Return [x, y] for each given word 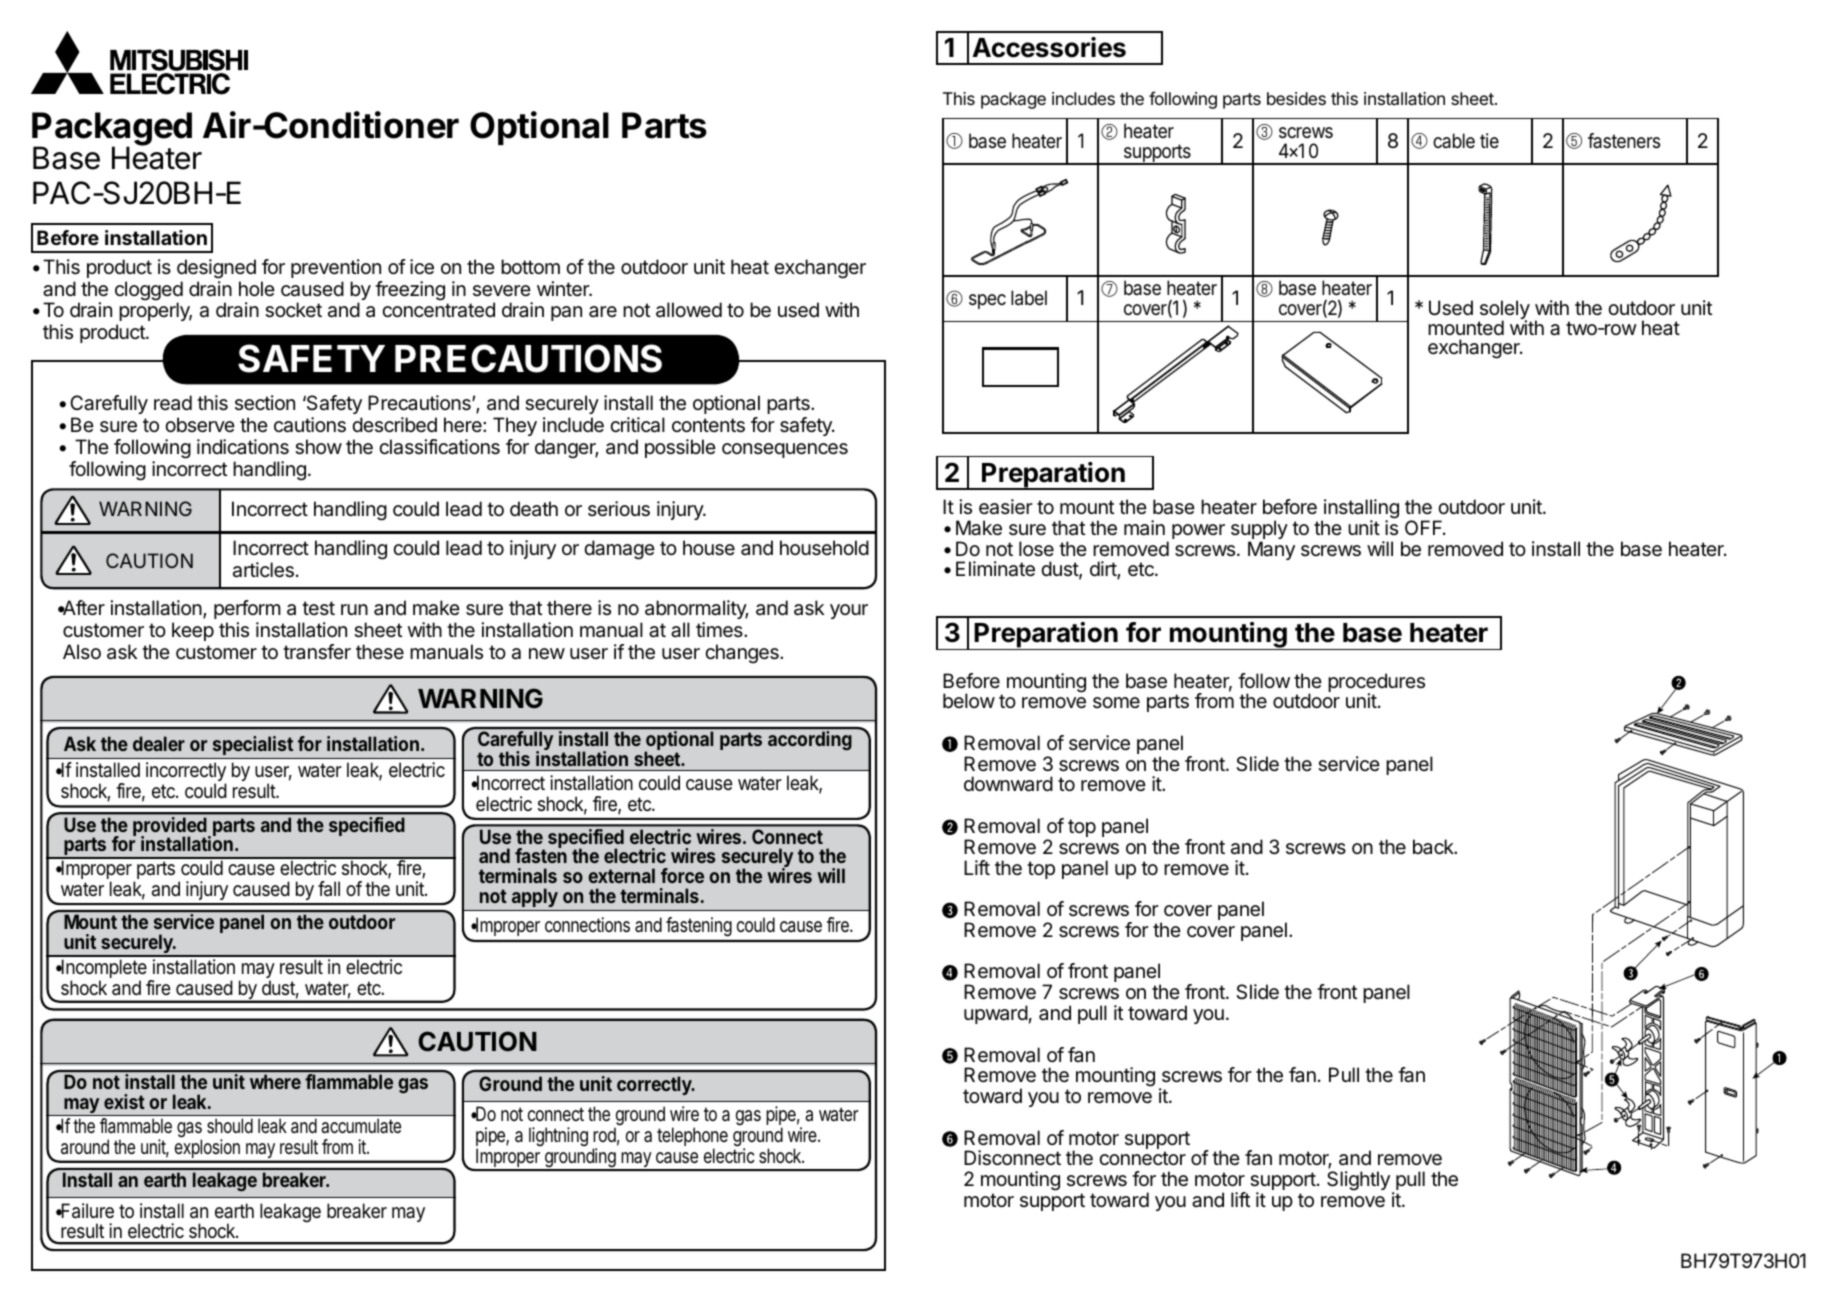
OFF [1425, 527]
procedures [1376, 684]
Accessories [1049, 47]
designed [216, 269]
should [230, 1126]
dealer [159, 743]
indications [243, 447]
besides [1296, 98]
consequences [785, 450]
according [810, 740]
